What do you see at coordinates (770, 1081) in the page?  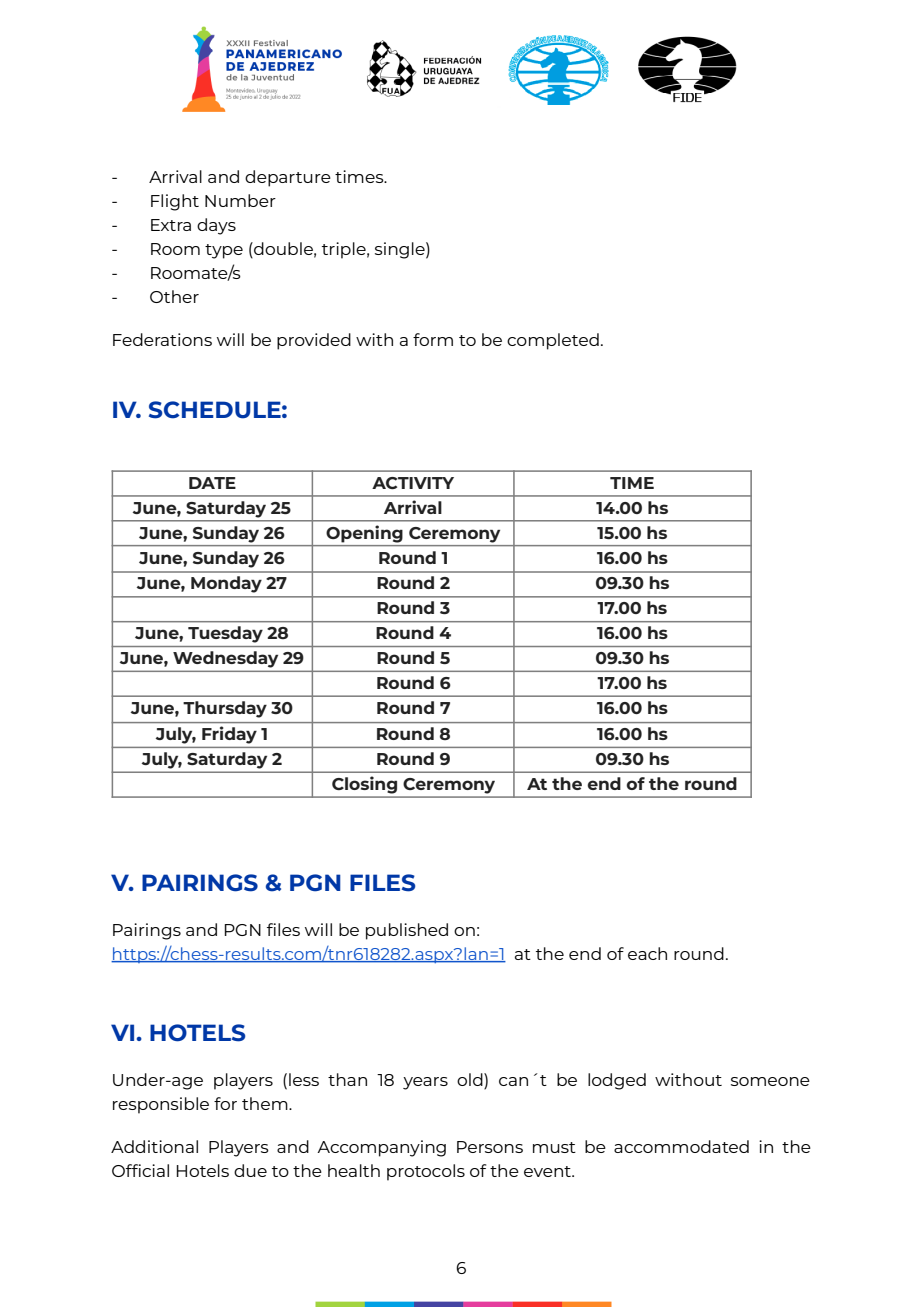 I see `someone` at bounding box center [770, 1081].
